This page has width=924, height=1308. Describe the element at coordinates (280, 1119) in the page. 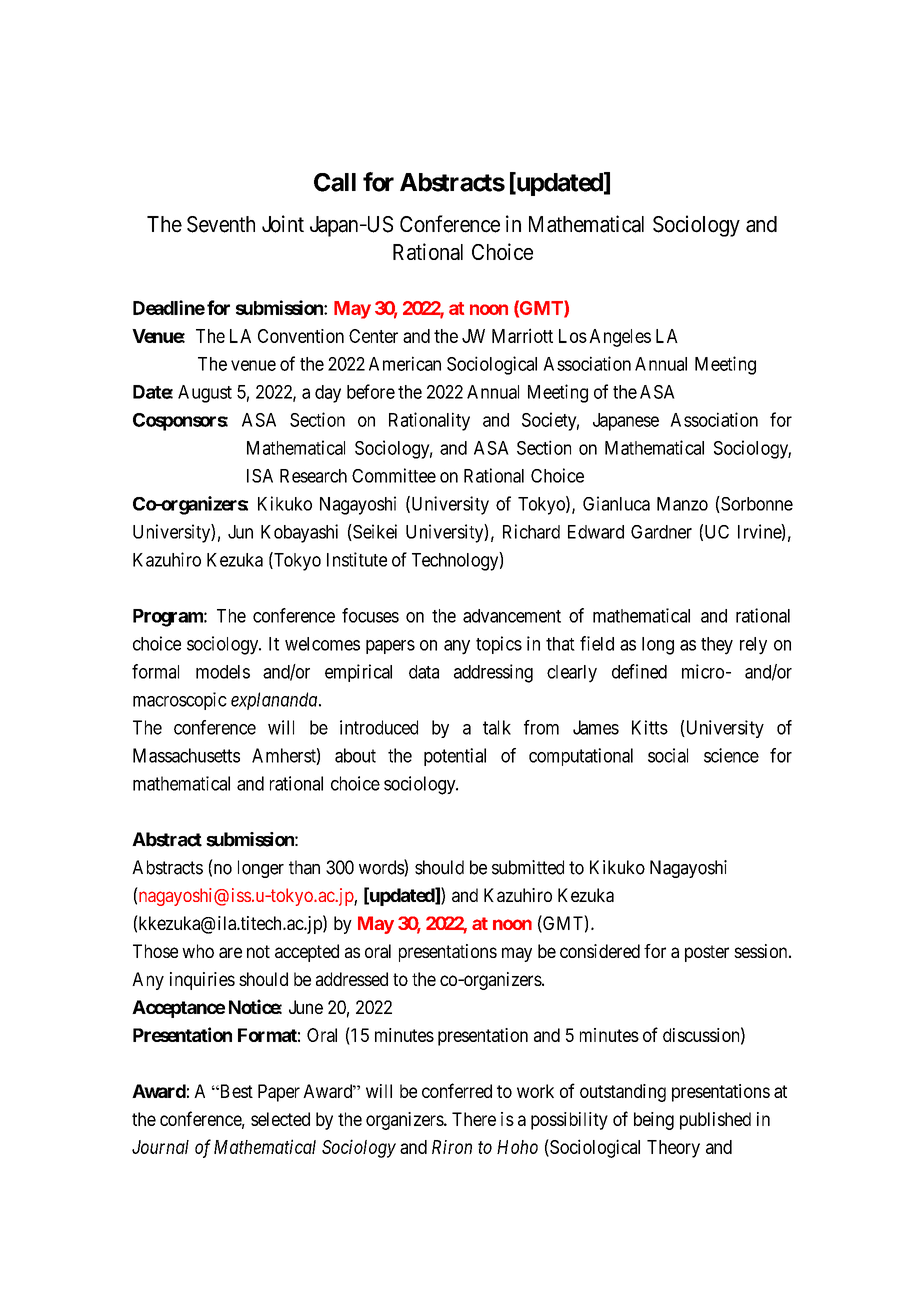

I see `selected` at that location.
